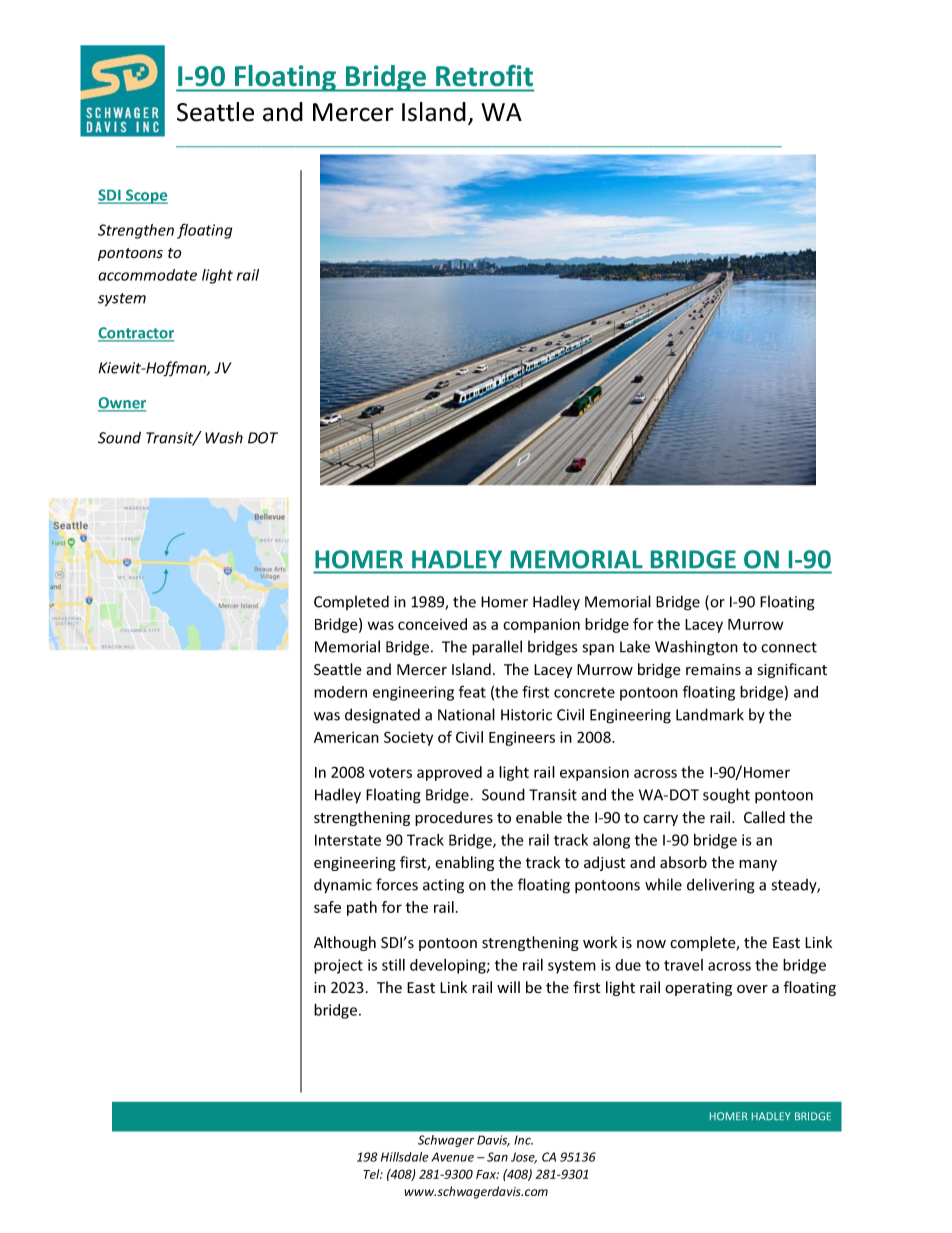 The image size is (952, 1233). I want to click on travel, so click(683, 965).
